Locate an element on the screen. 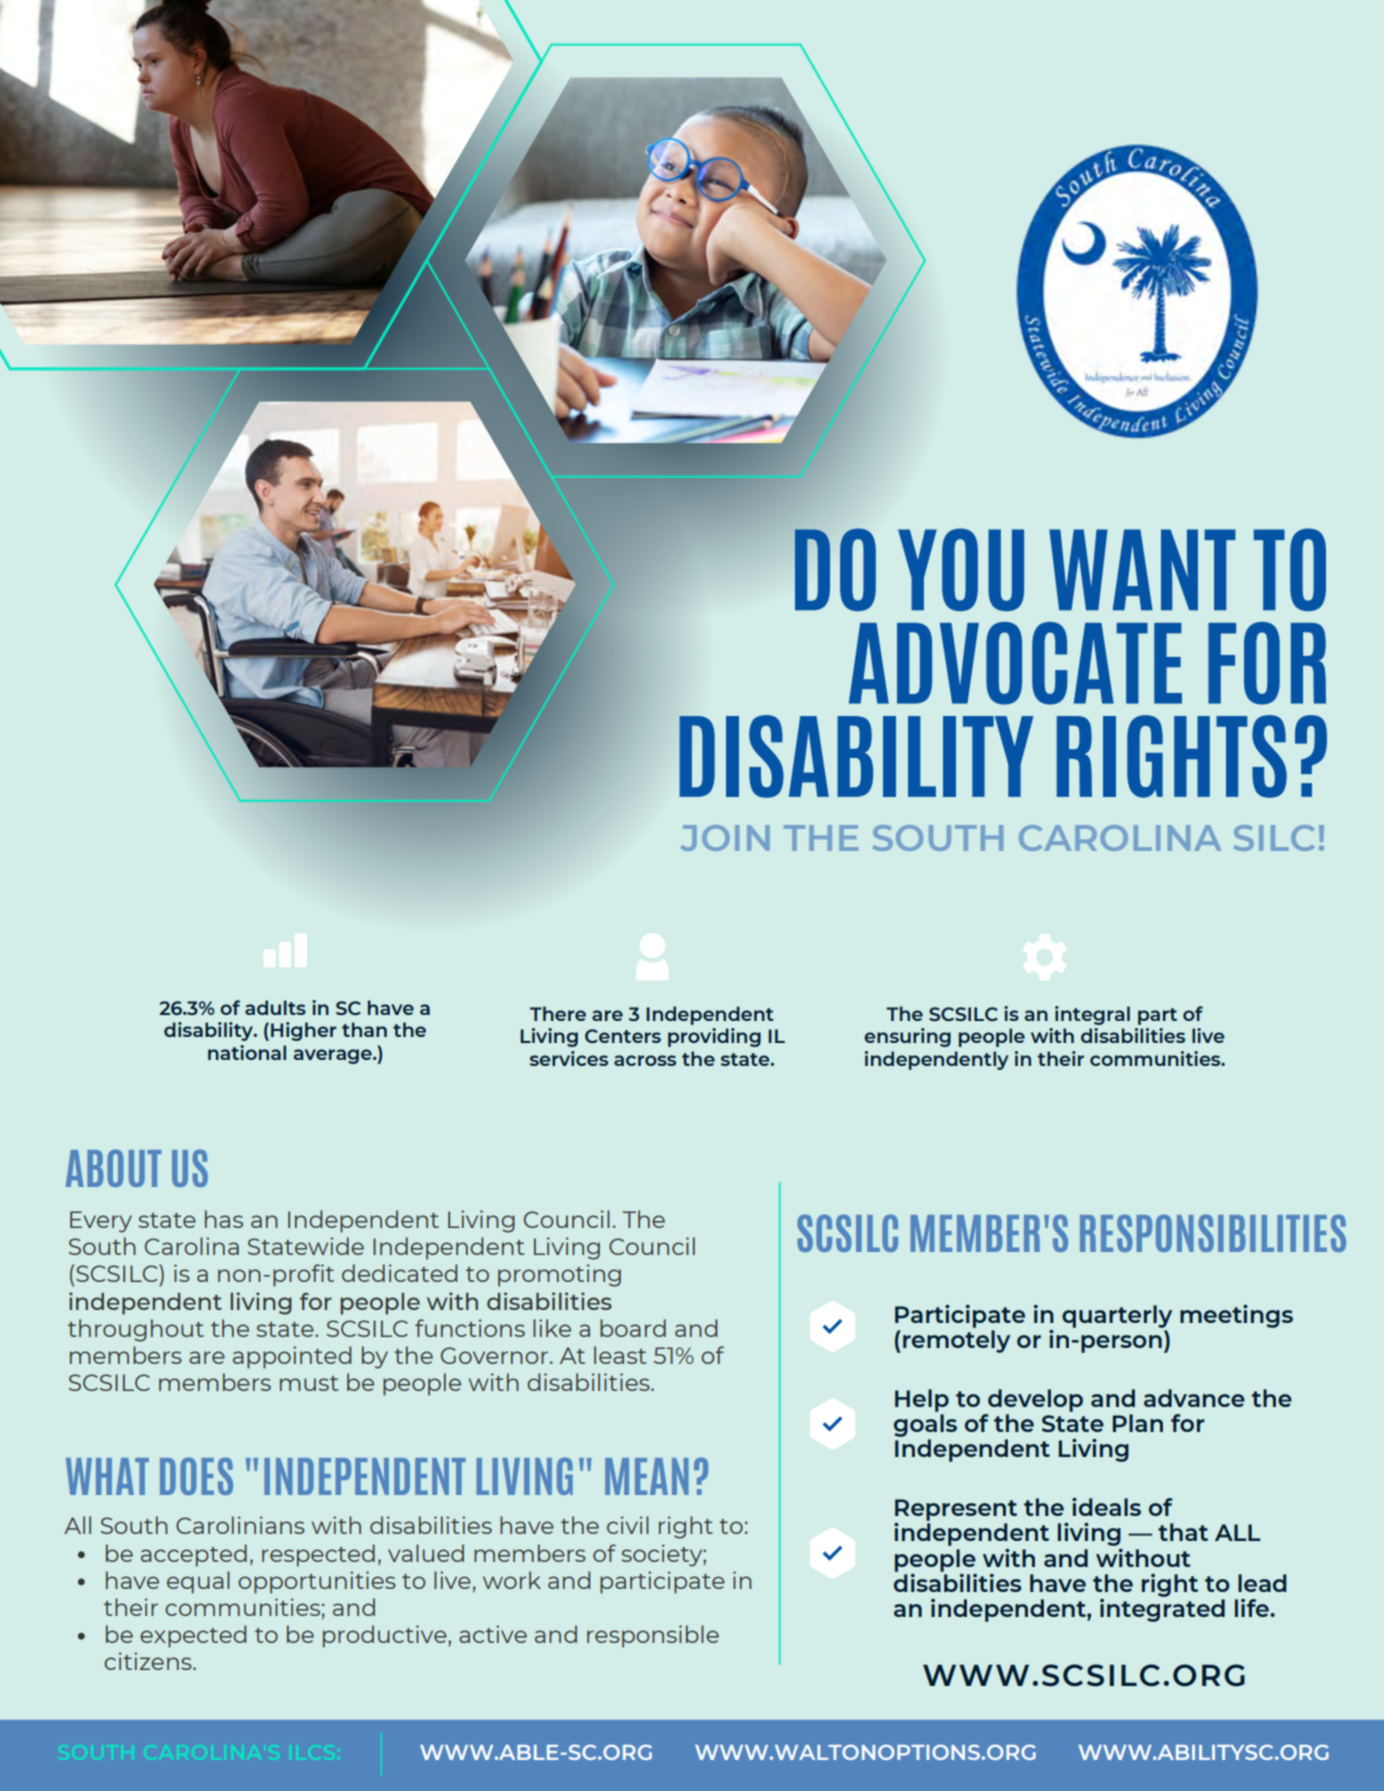 Image resolution: width=1384 pixels, height=1791 pixels. JOIN is located at coordinates (725, 838).
